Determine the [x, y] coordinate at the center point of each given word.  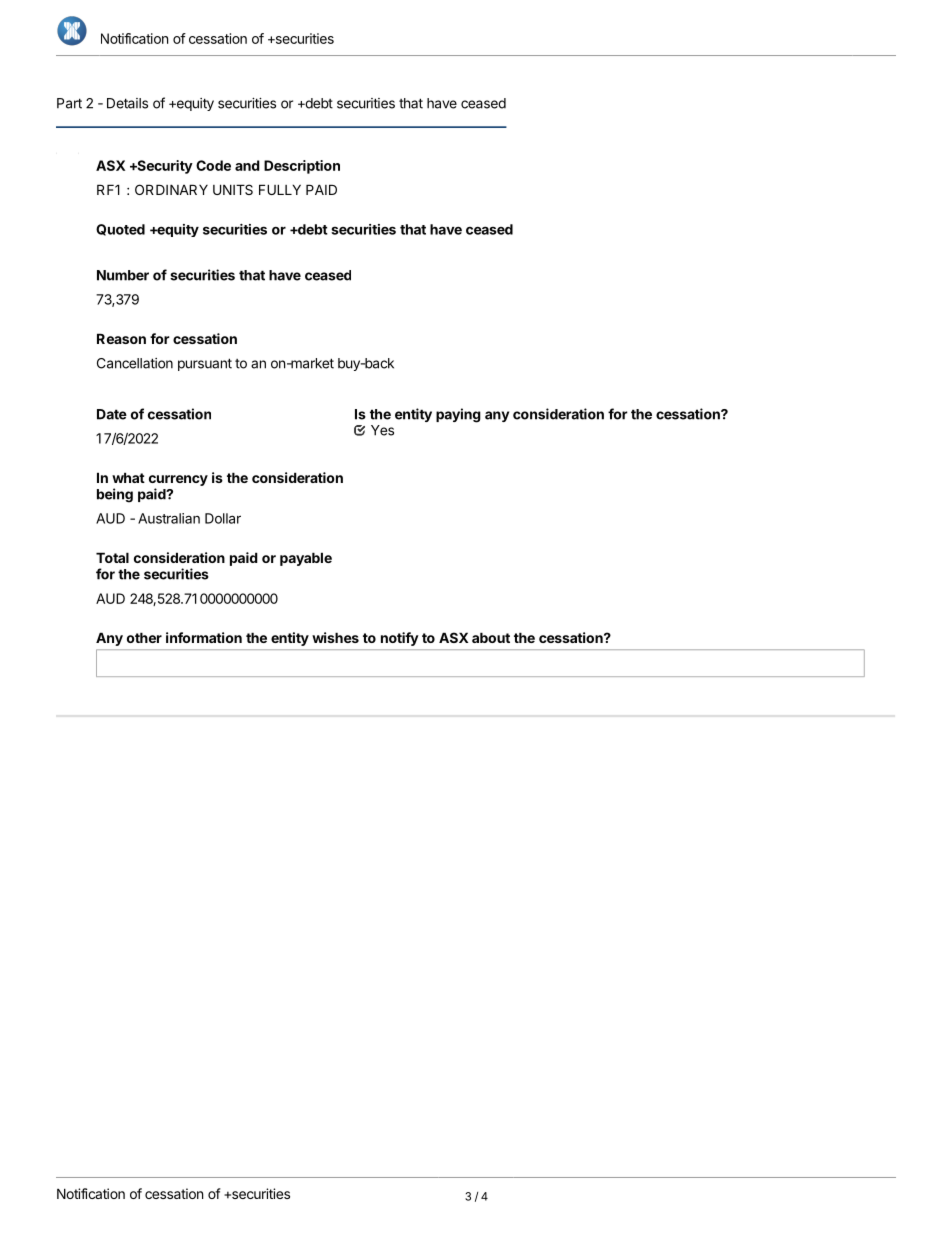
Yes [382, 430]
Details [127, 103]
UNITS [233, 189]
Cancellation [135, 363]
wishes [335, 637]
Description [302, 167]
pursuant [205, 364]
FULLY [280, 189]
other [144, 637]
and [247, 165]
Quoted [120, 230]
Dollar [223, 518]
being [115, 495]
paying [458, 415]
